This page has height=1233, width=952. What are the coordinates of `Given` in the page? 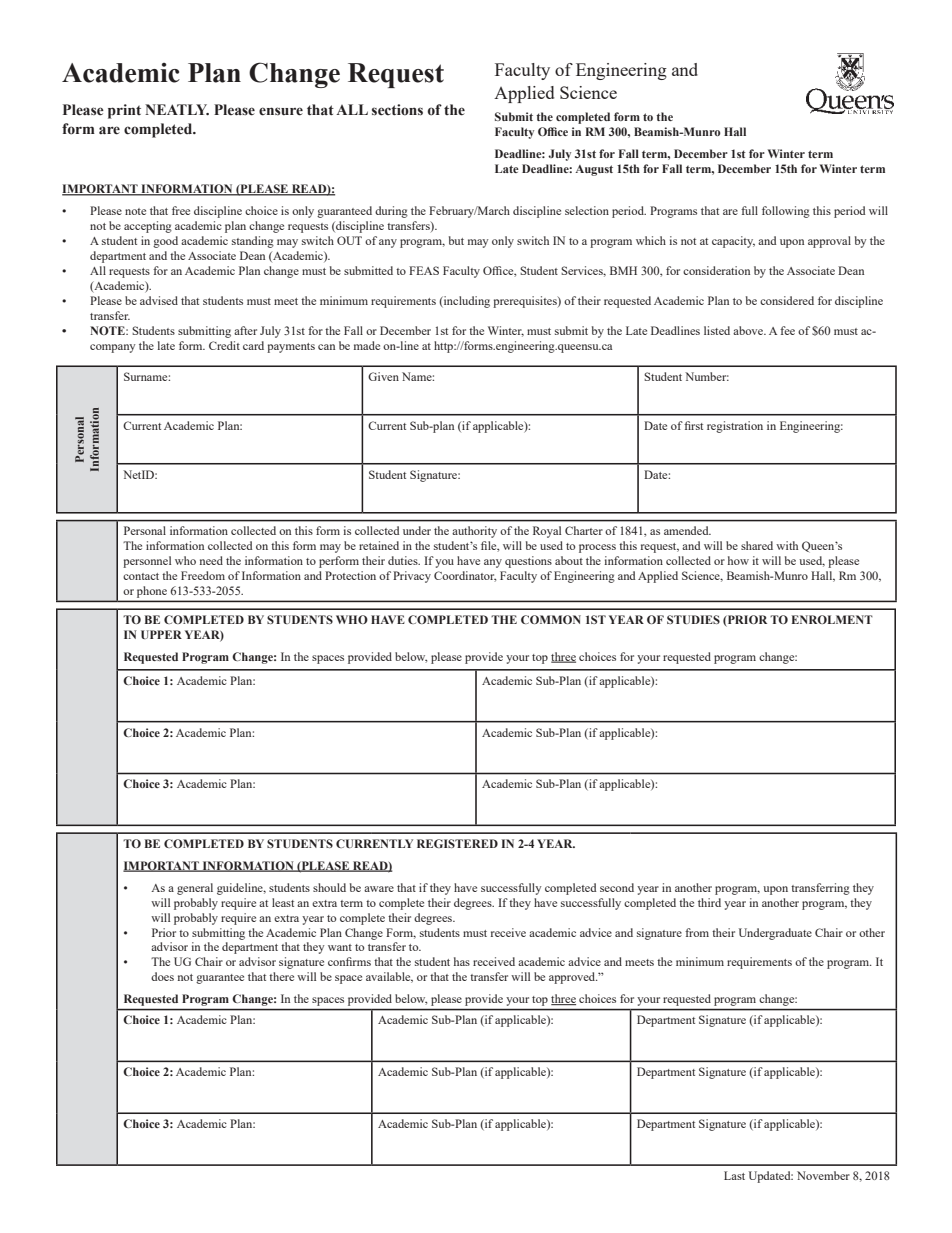 It's located at (383, 376).
